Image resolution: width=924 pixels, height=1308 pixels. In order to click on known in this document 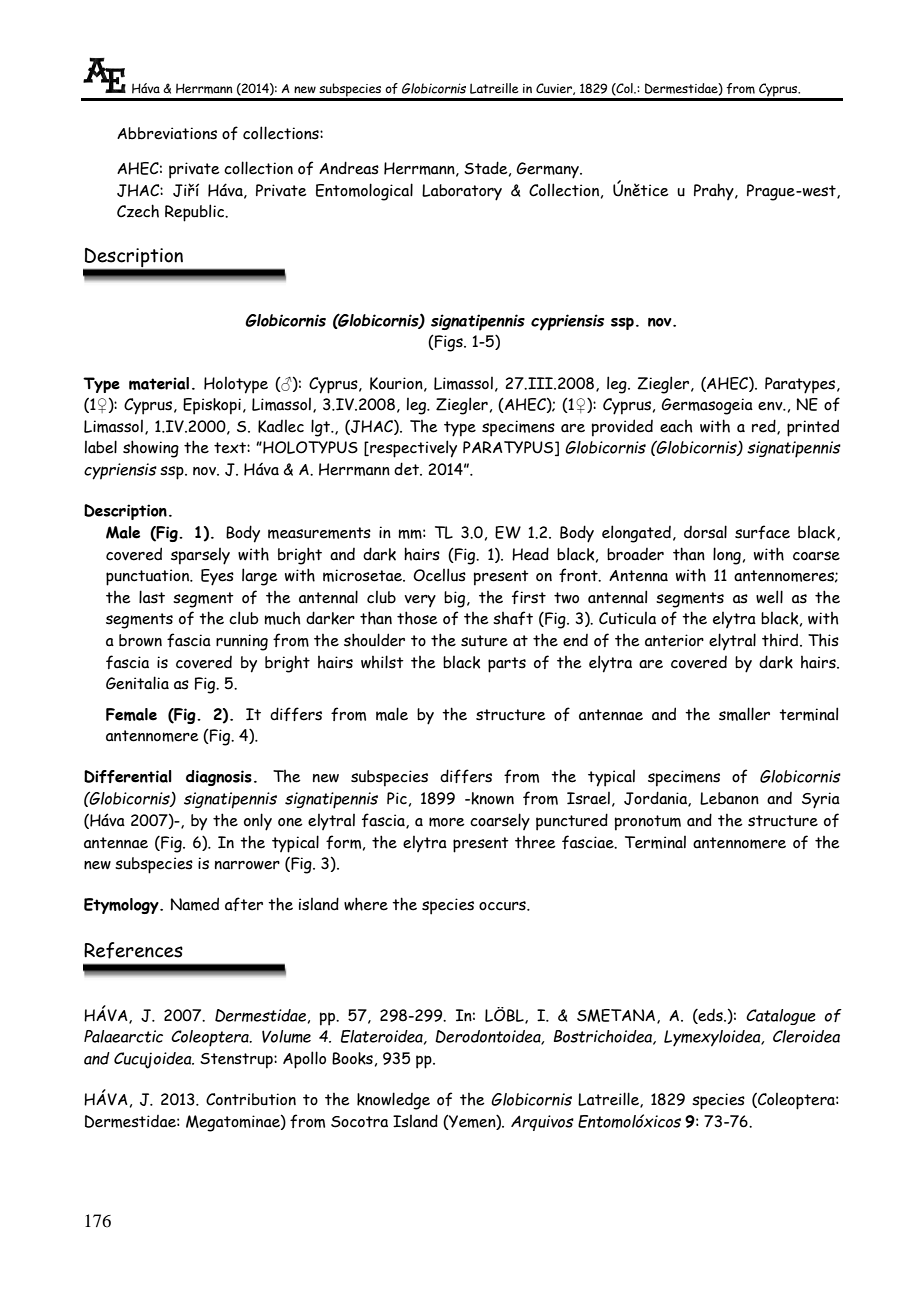, I will do `click(492, 798)`.
